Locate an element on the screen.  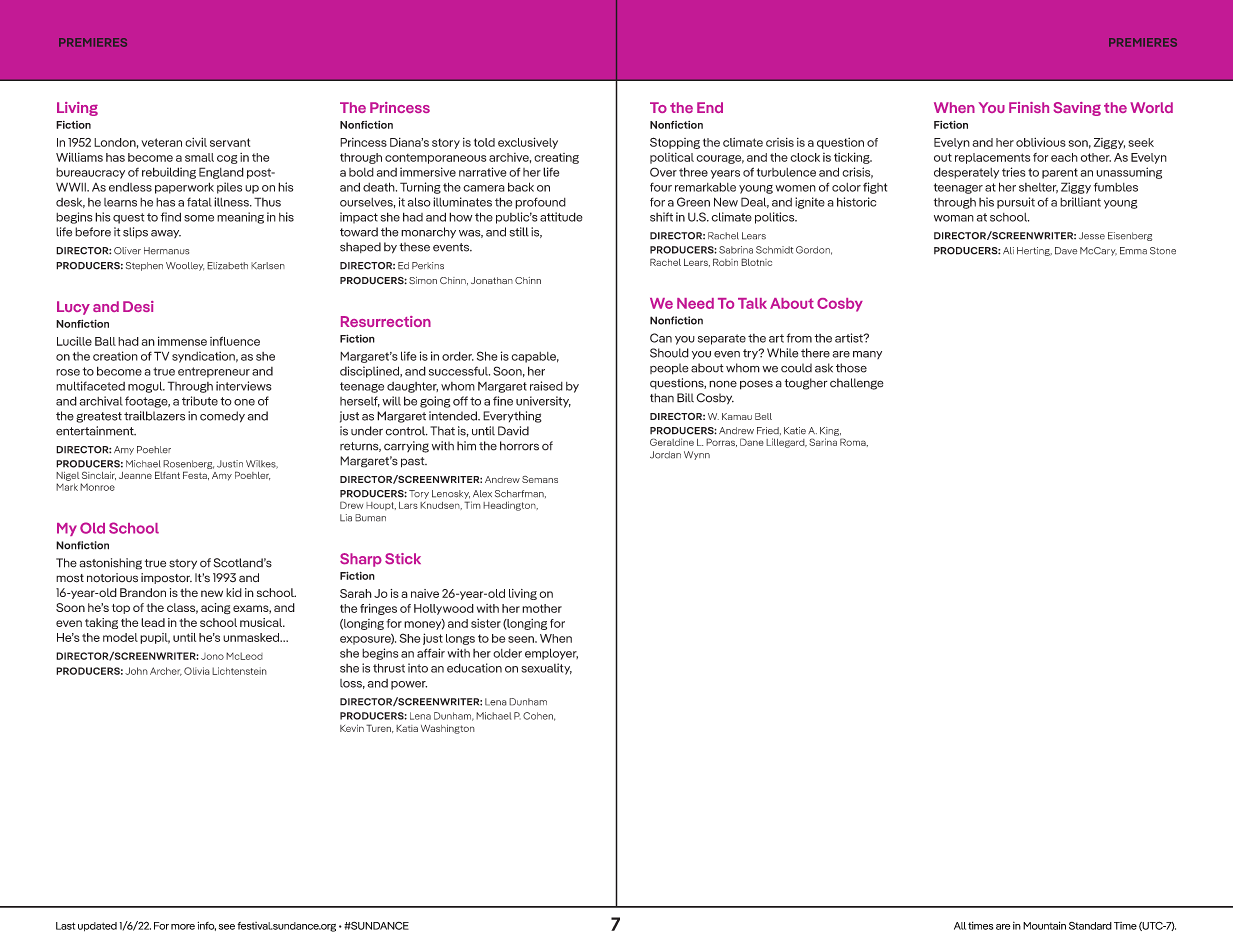
Standard is located at coordinates (1090, 926).
